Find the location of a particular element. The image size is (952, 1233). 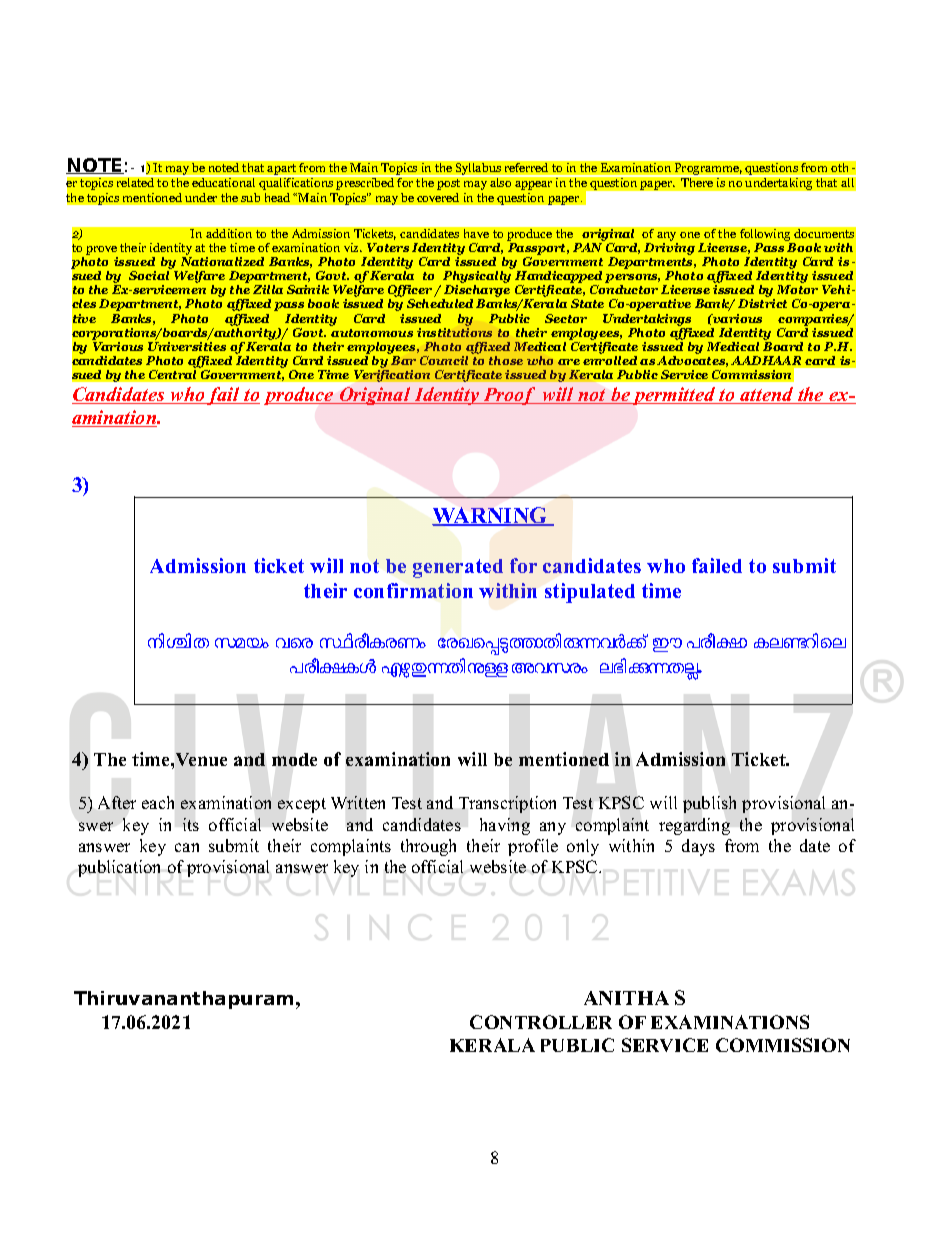

confirmation is located at coordinates (413, 590).
